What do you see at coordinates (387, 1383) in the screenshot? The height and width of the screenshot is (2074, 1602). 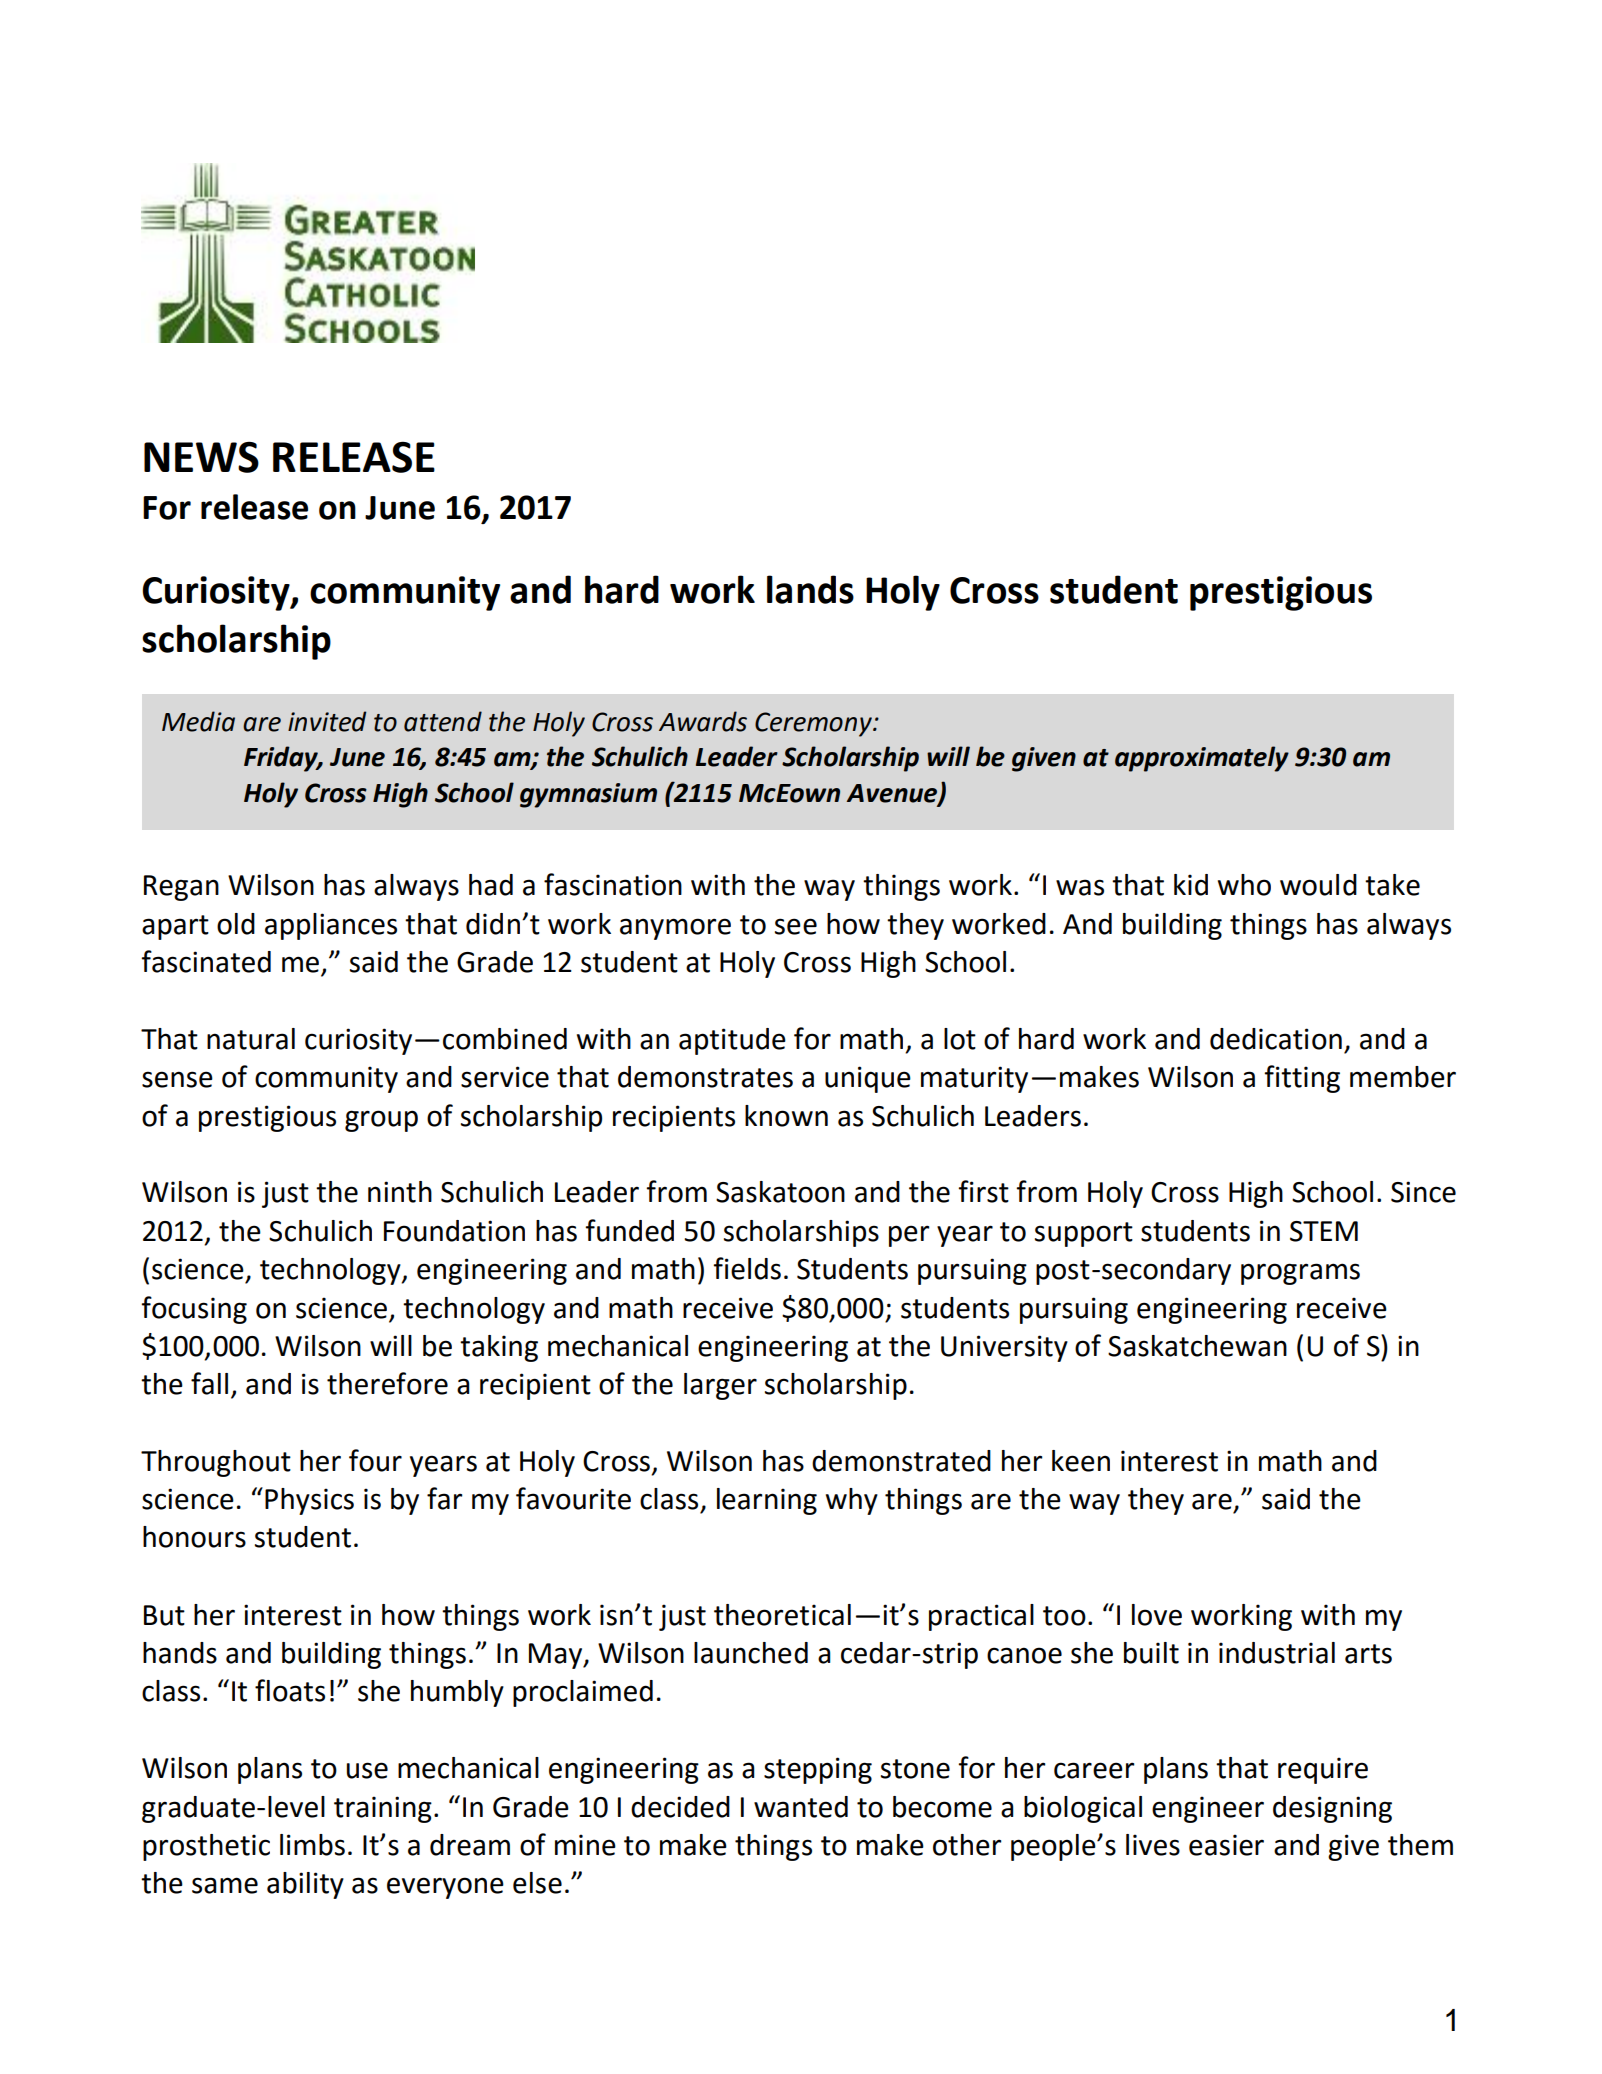 I see `therefore` at bounding box center [387, 1383].
